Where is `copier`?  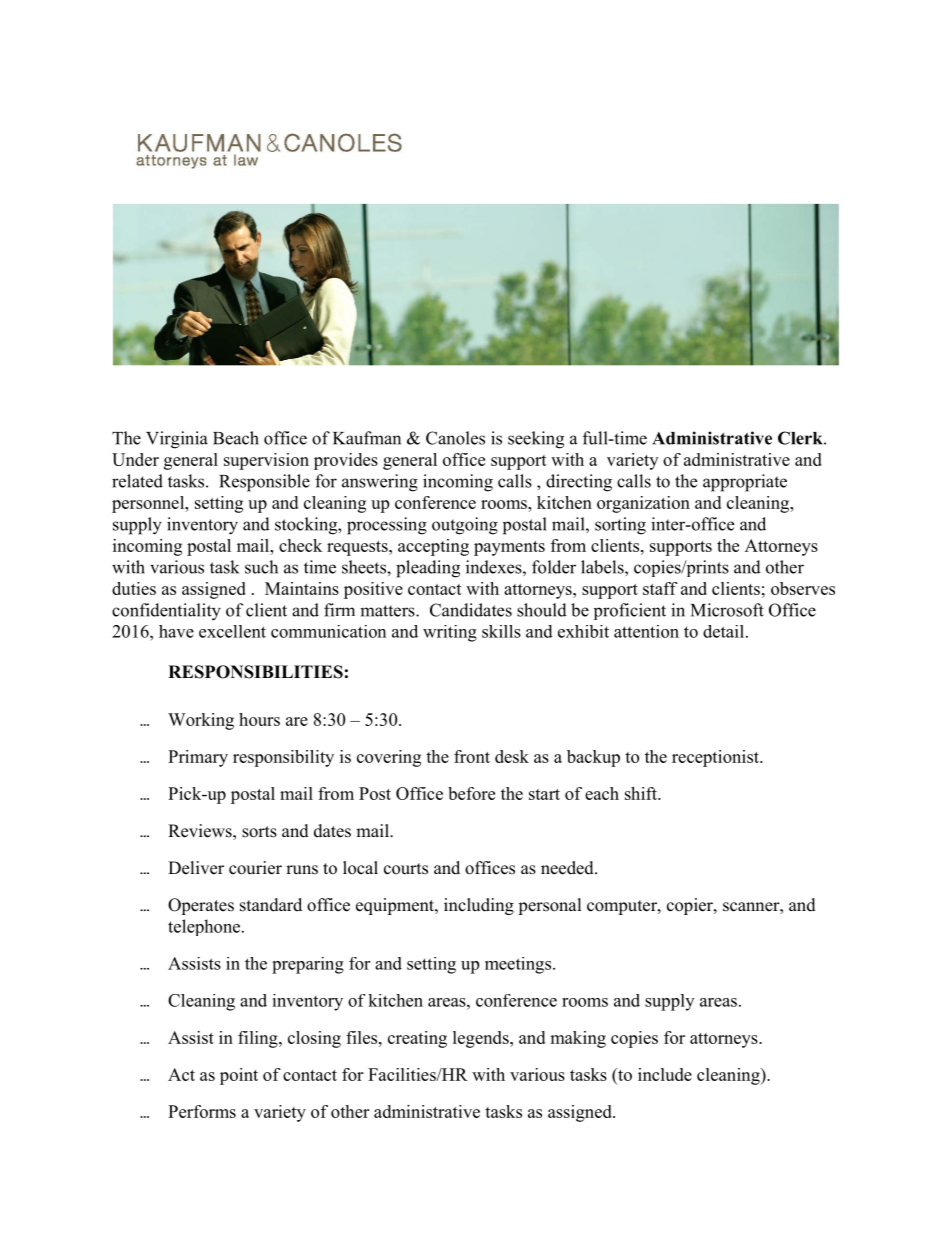 copier is located at coordinates (691, 906).
